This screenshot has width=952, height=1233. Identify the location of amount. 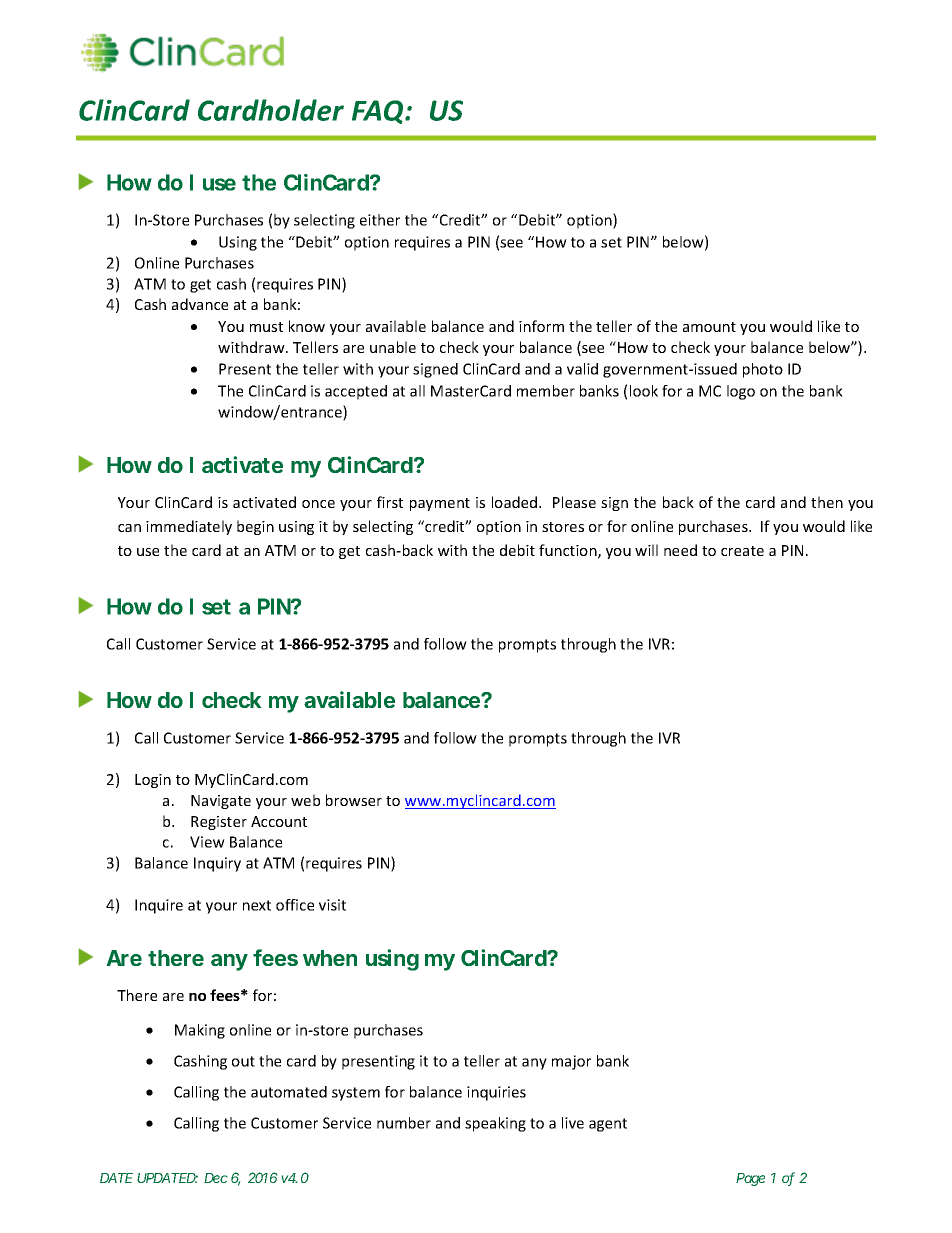
(709, 327).
